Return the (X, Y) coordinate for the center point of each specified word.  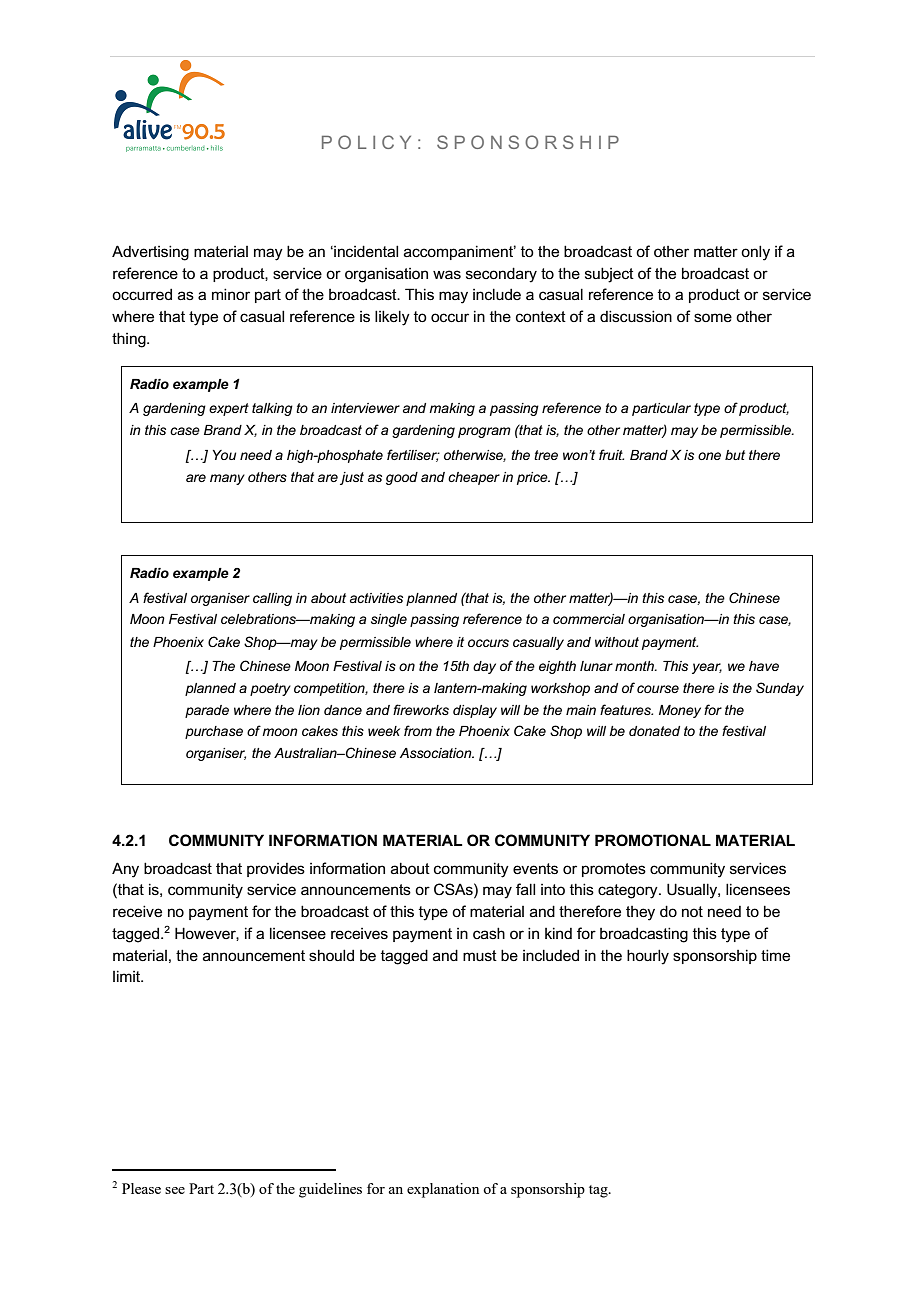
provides (276, 870)
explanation (443, 1190)
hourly (648, 957)
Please (141, 1188)
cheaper (474, 478)
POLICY (366, 142)
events (535, 868)
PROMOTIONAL (653, 840)
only (755, 253)
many (227, 479)
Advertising (150, 253)
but (735, 455)
